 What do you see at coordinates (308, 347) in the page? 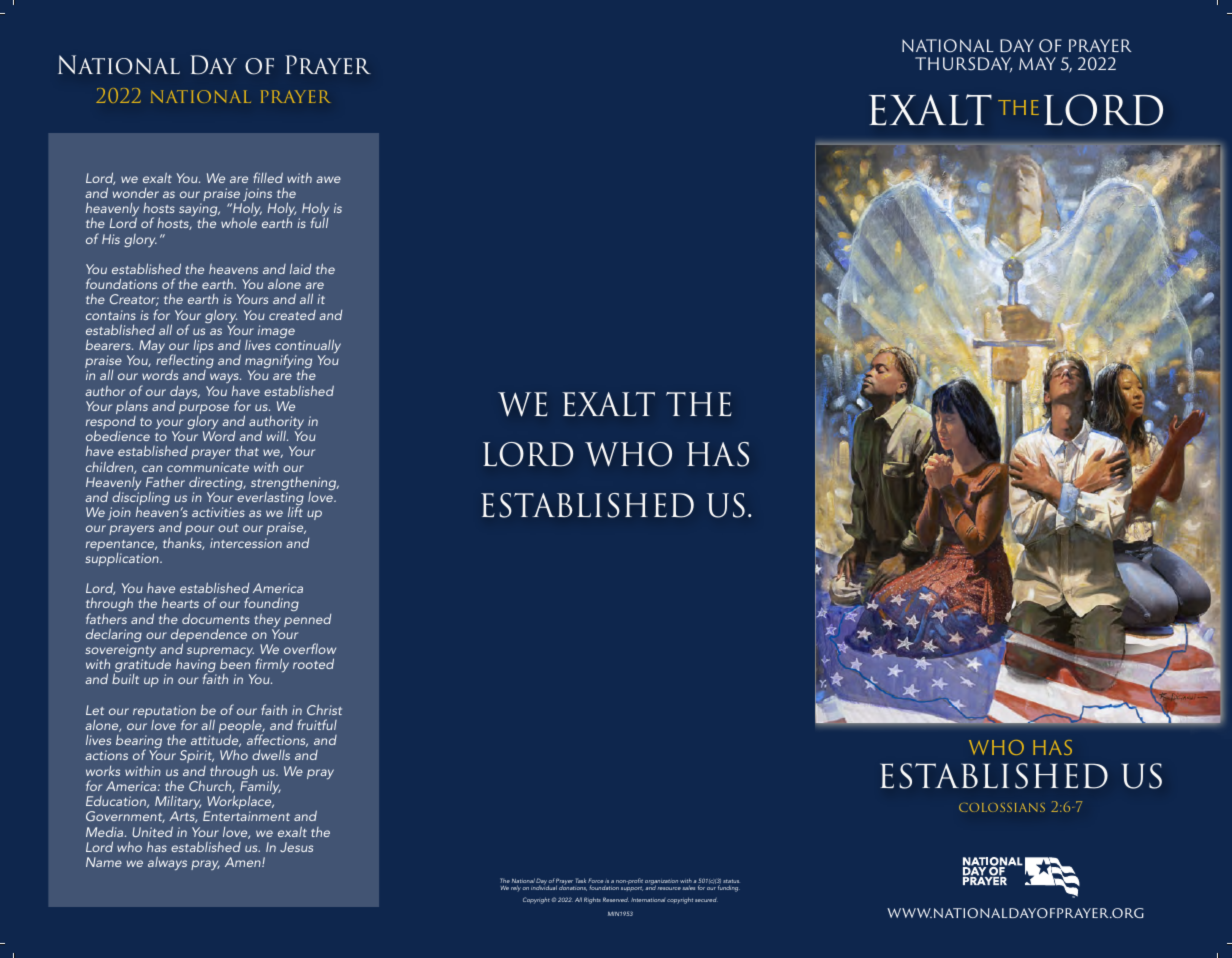
I see `continually` at bounding box center [308, 347].
